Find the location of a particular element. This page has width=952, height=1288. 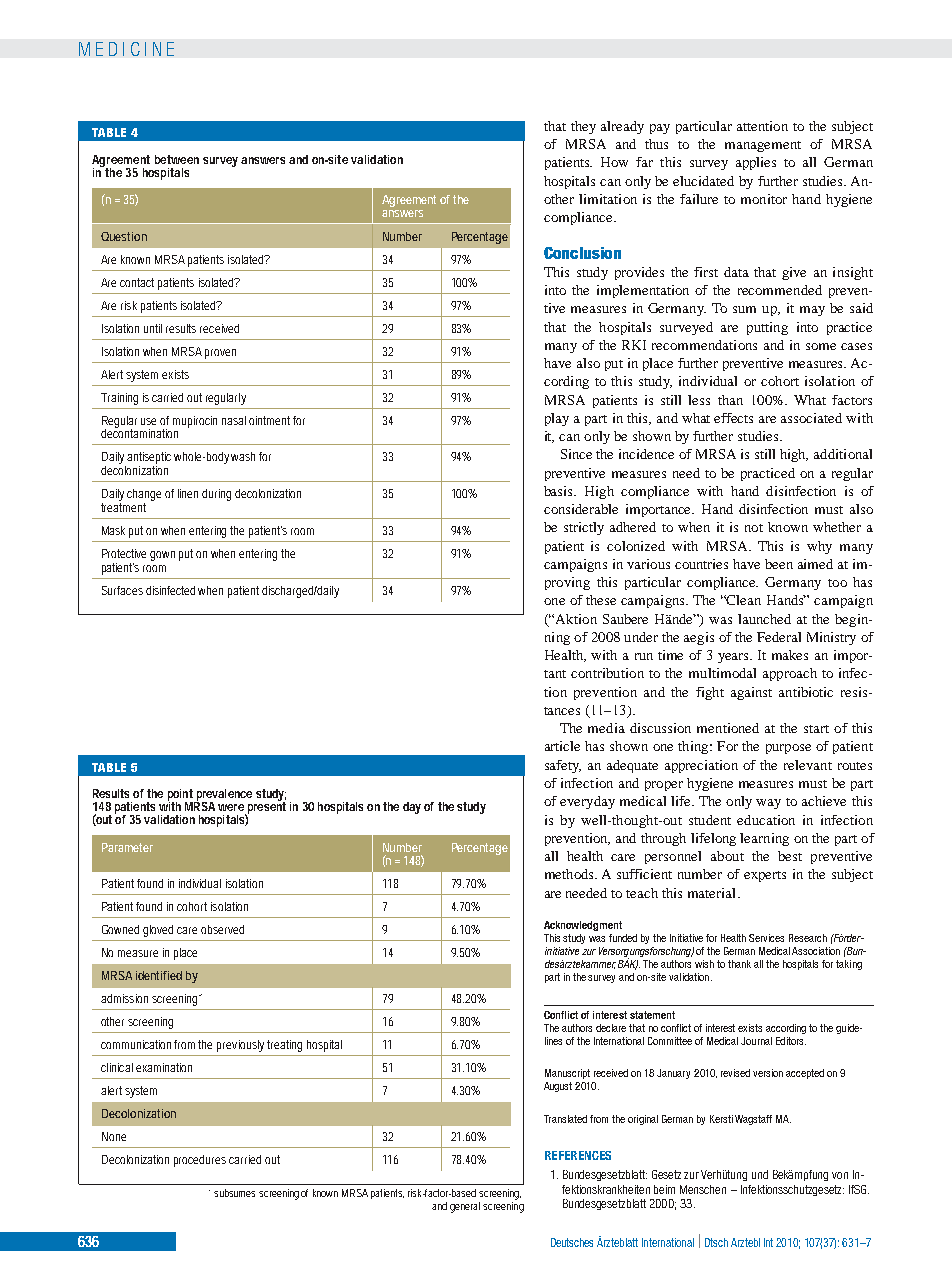

Federal is located at coordinates (779, 637).
